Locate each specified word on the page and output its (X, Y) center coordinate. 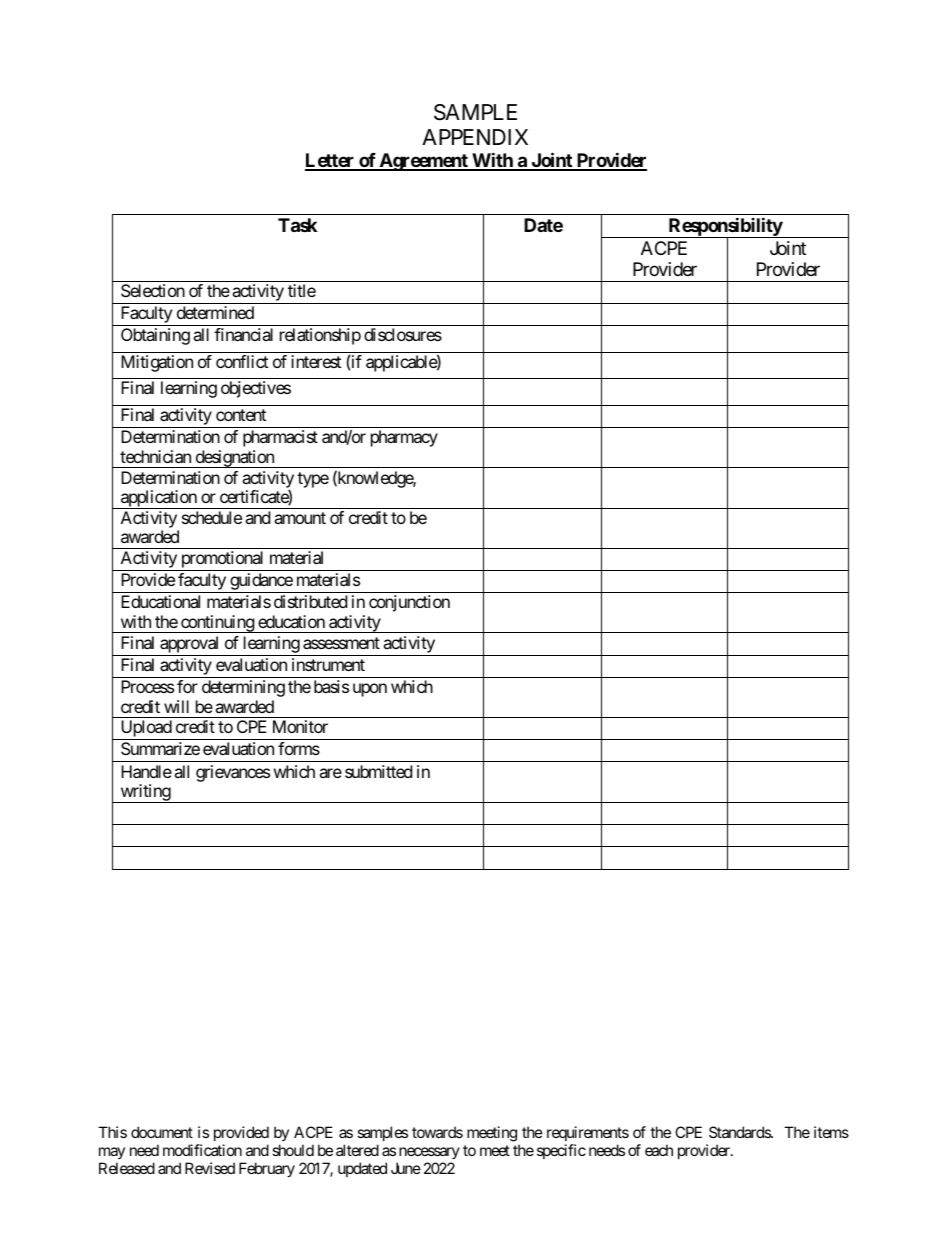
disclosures (403, 334)
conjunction (409, 603)
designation (234, 459)
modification (202, 1150)
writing (145, 793)
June (406, 1168)
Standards (740, 1132)
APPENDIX (475, 137)
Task (297, 225)
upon (370, 690)
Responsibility (725, 228)
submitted (378, 771)
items (831, 1132)
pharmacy (404, 438)
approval (189, 644)
